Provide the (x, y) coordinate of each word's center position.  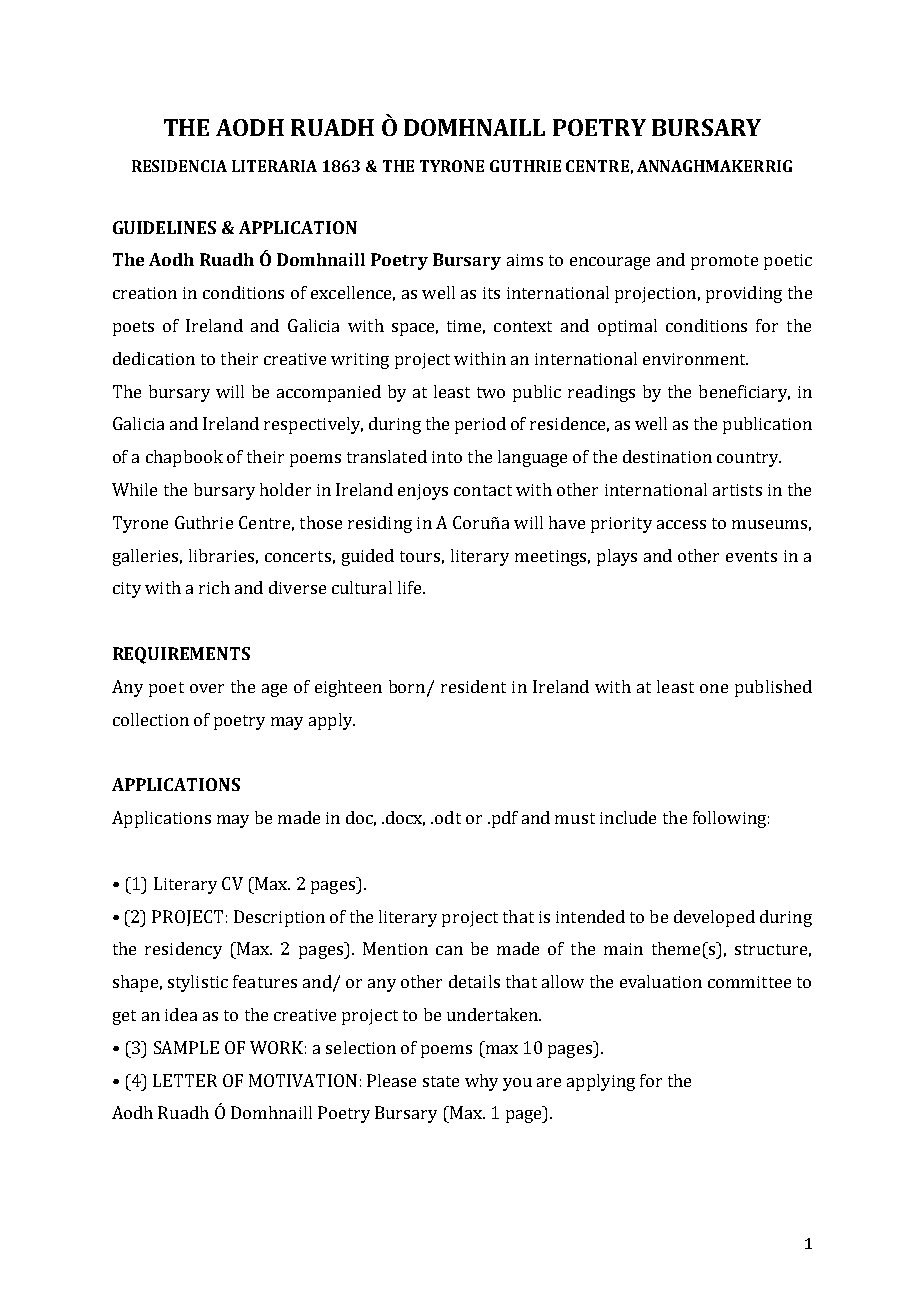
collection (151, 719)
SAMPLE (186, 1047)
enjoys (423, 492)
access (681, 524)
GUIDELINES (164, 227)
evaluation (661, 981)
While (134, 489)
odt (448, 817)
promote (724, 262)
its (491, 293)
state (441, 1081)
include (628, 817)
